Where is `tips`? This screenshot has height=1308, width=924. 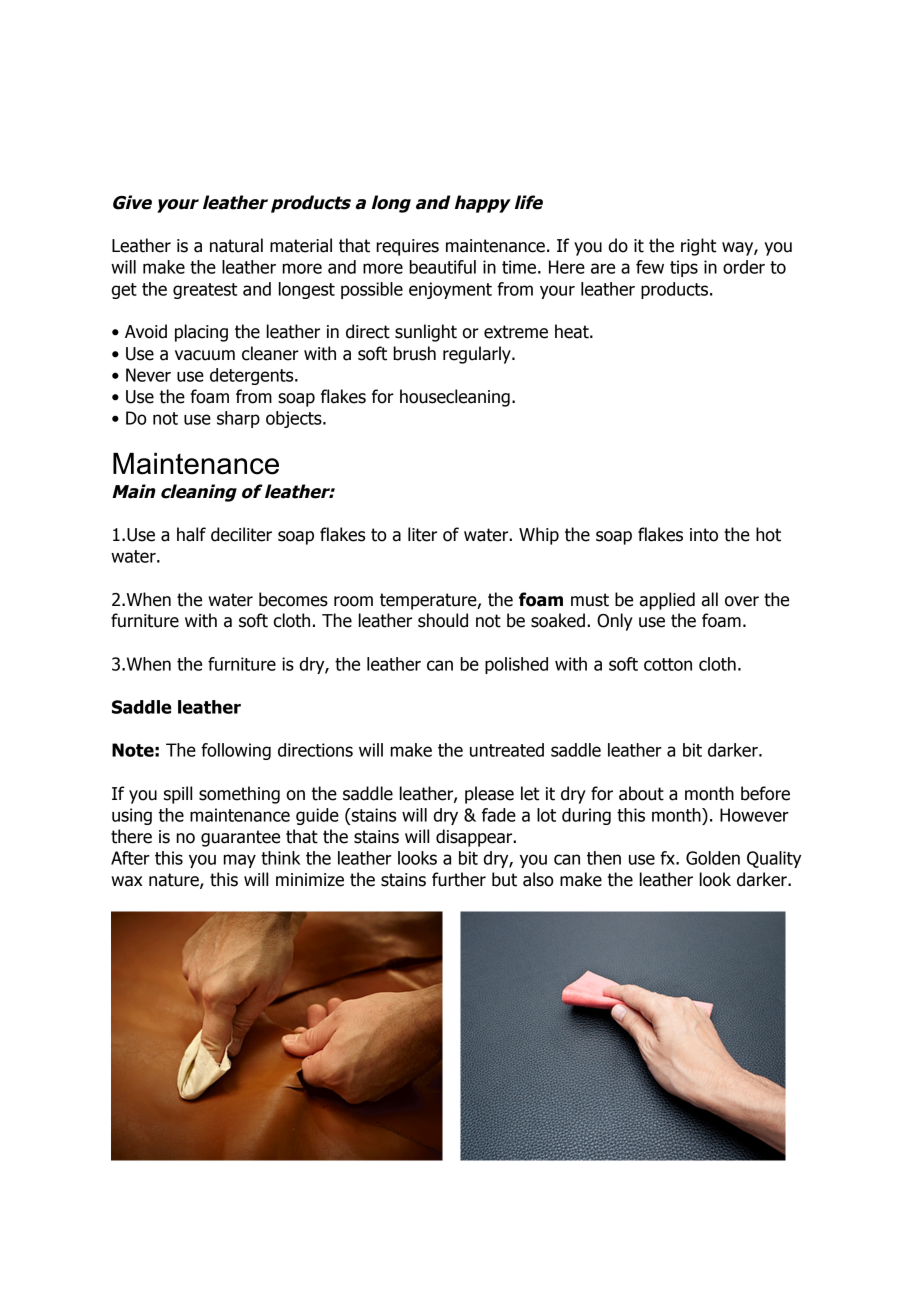 tips is located at coordinates (684, 268).
